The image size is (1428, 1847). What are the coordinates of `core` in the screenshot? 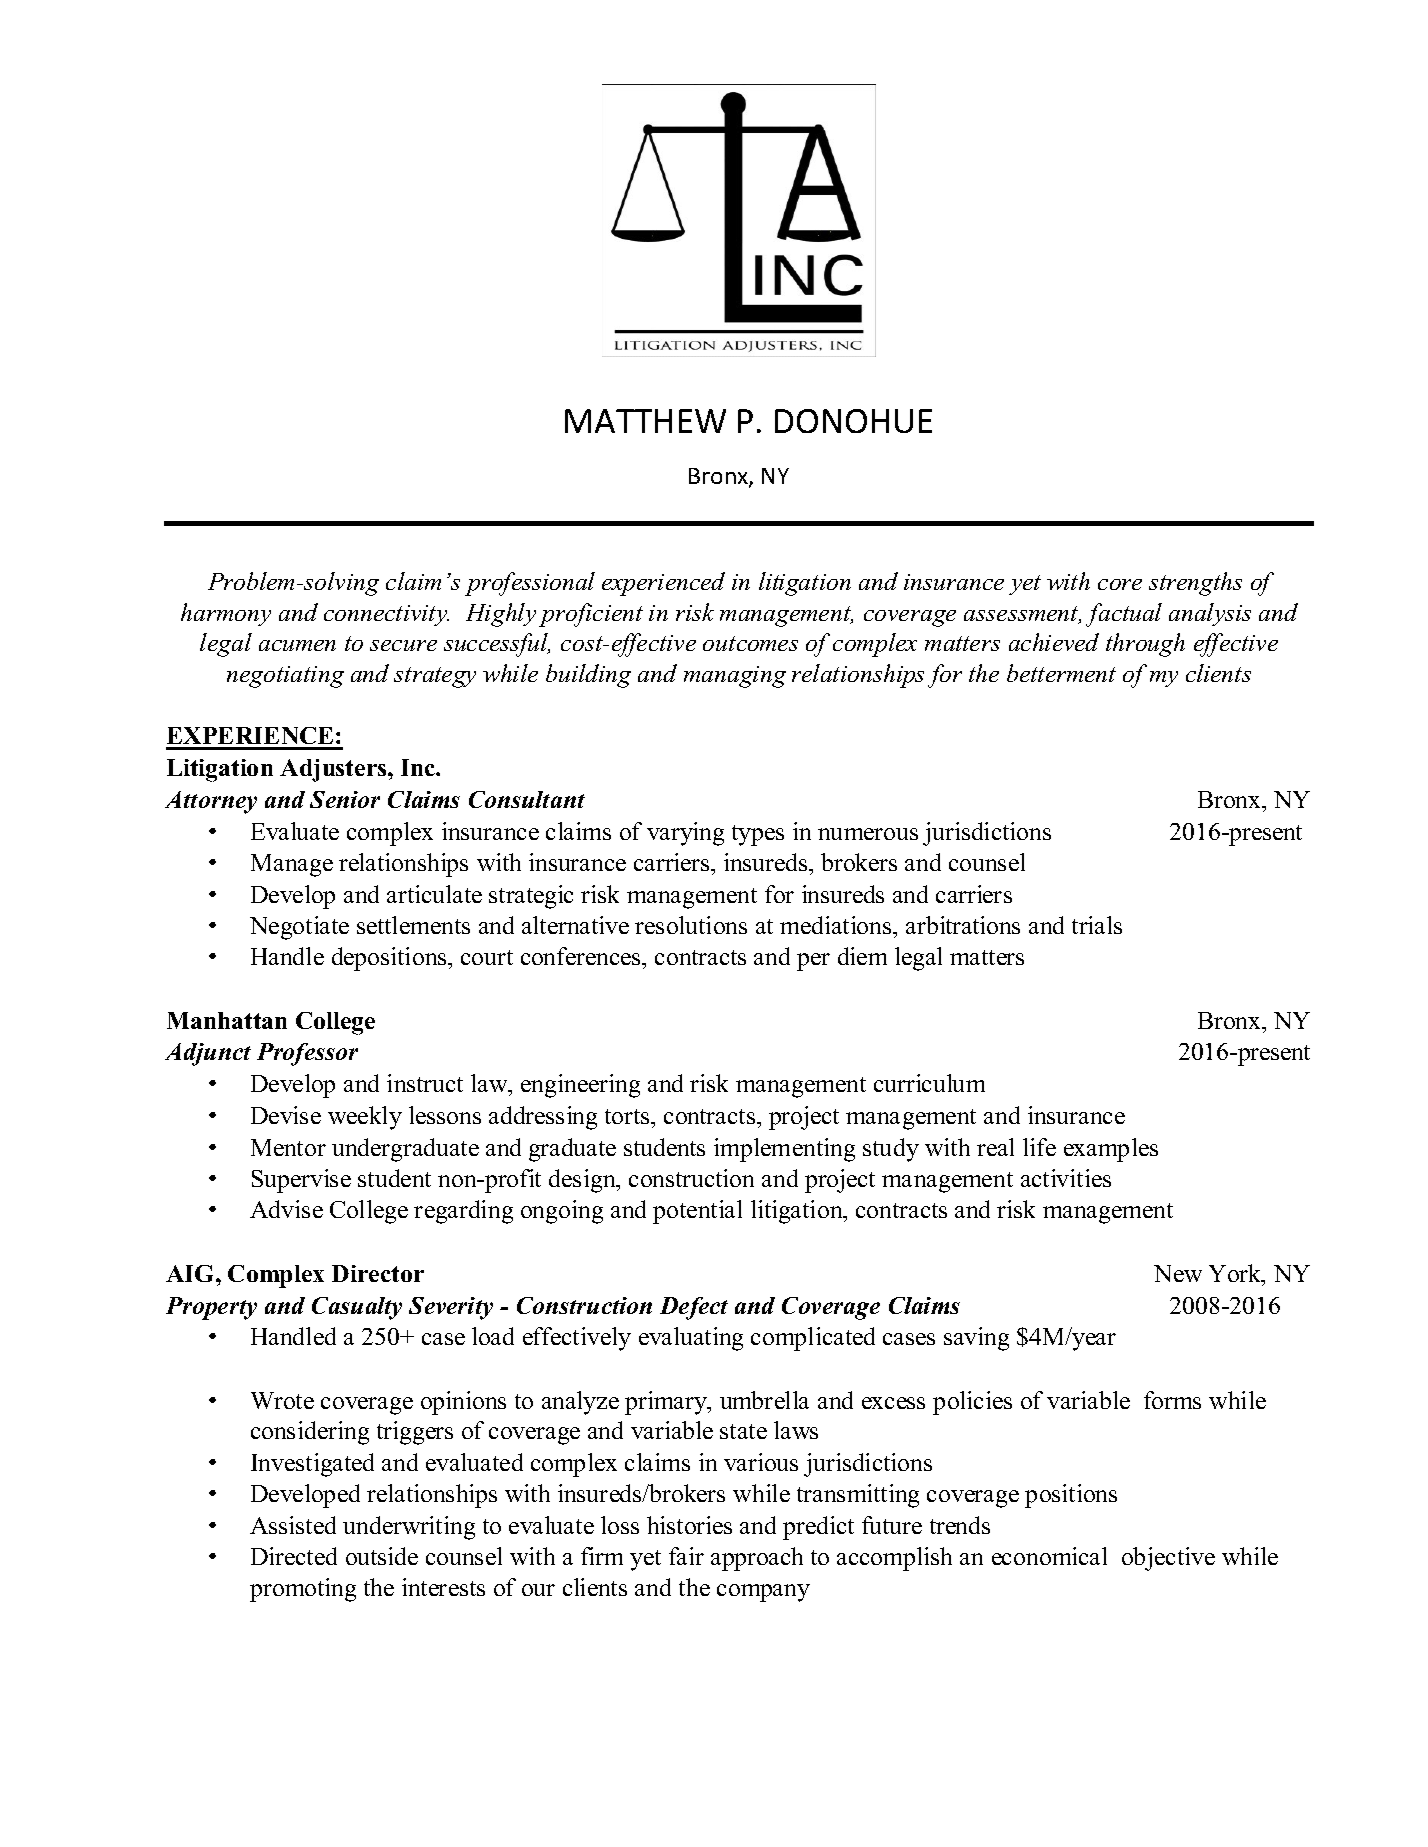 It's located at (1120, 584).
